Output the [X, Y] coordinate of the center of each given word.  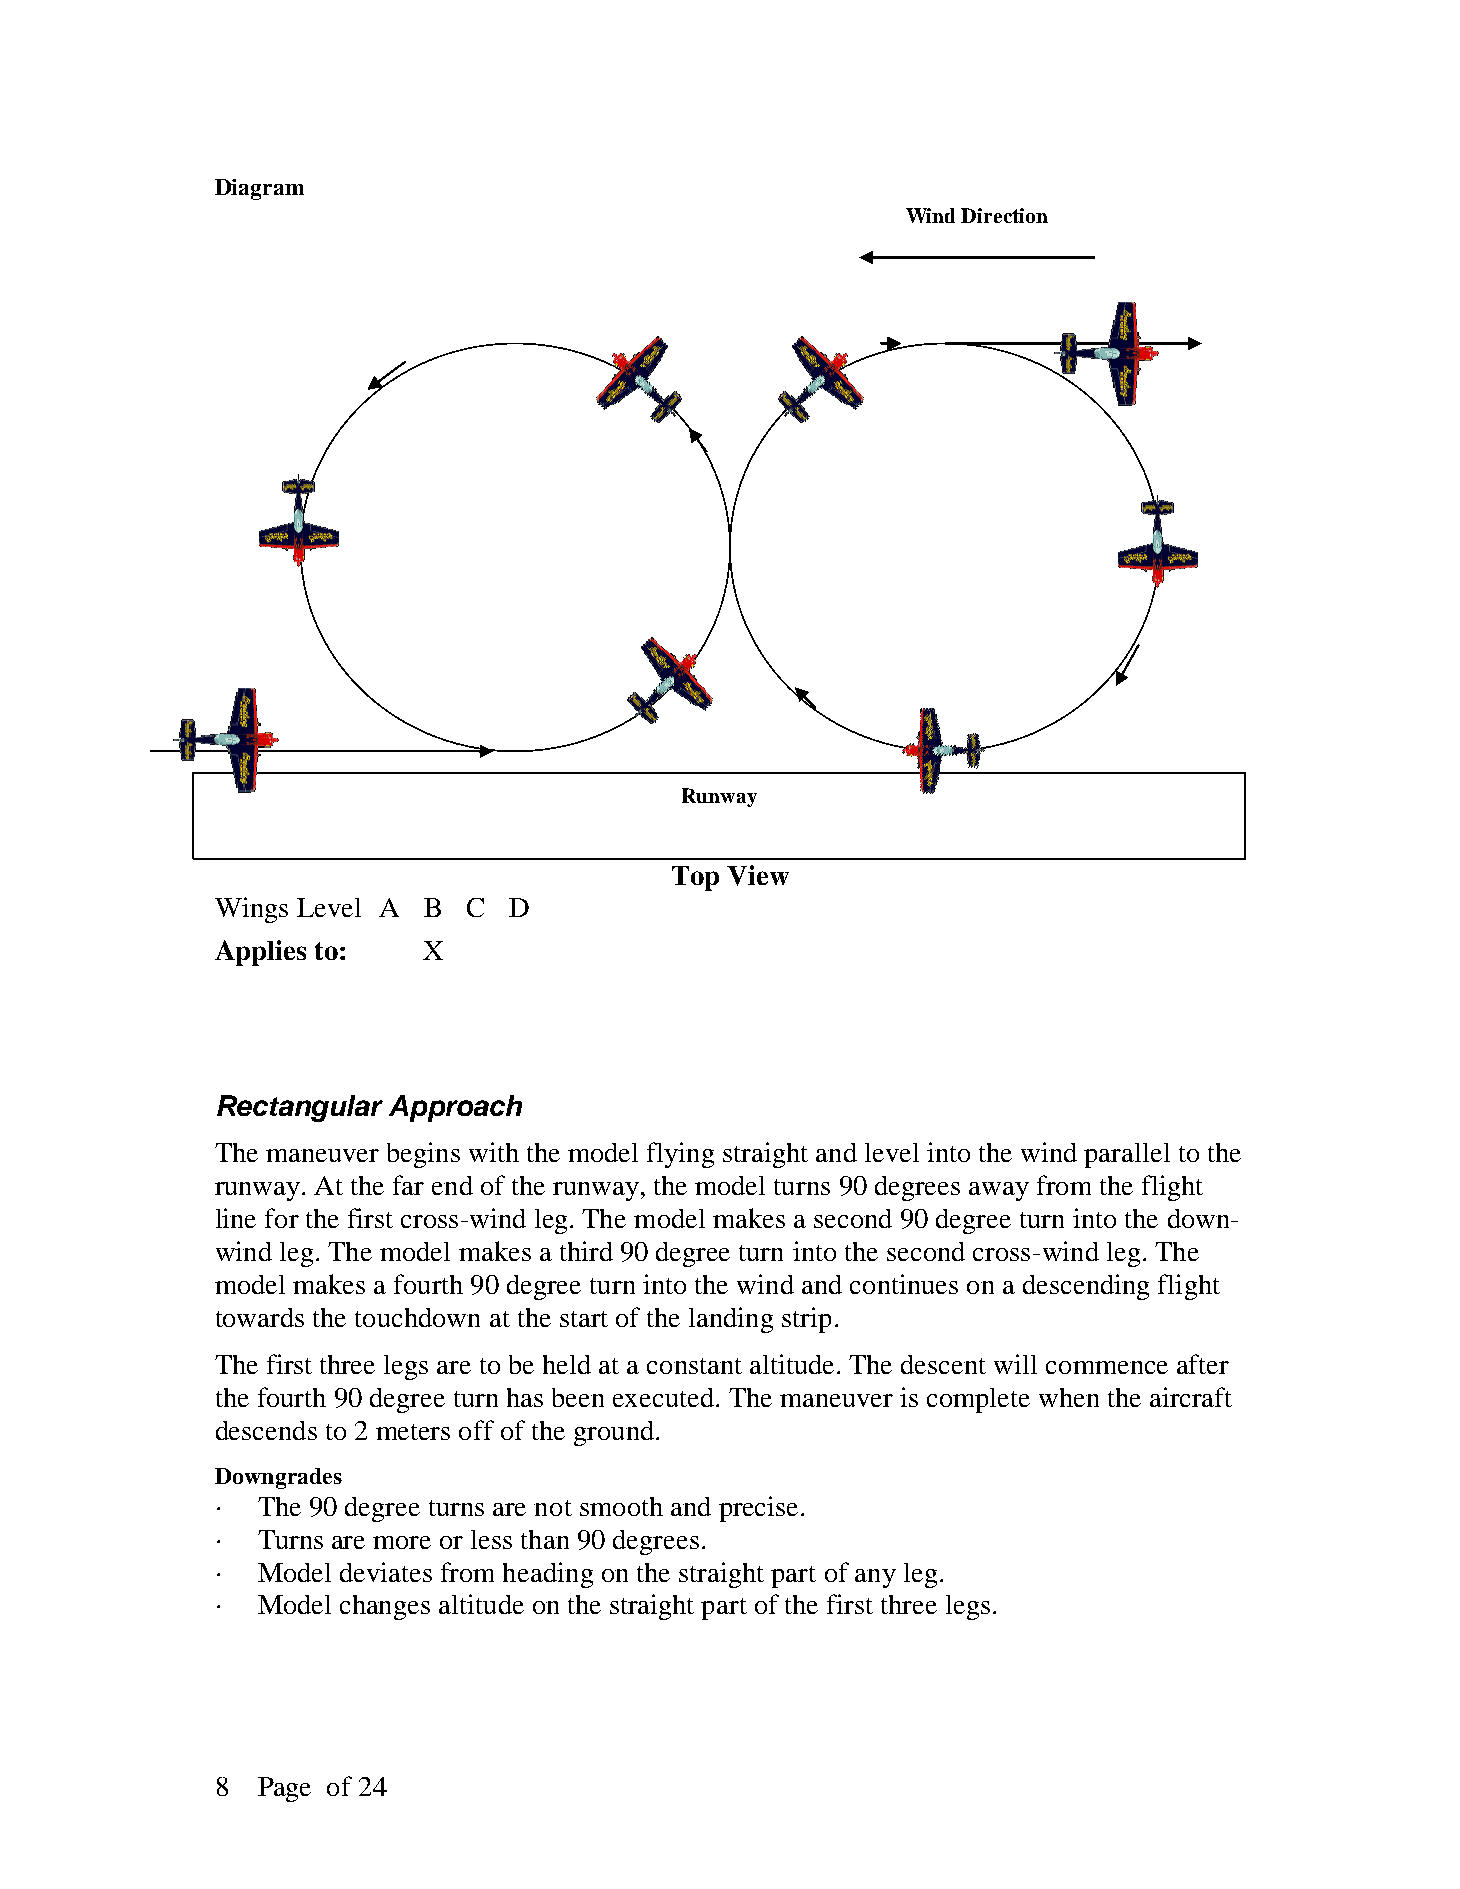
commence [1107, 1367]
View [758, 875]
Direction [1004, 215]
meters [413, 1432]
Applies [260, 953]
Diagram [259, 189]
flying [680, 1155]
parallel [1127, 1155]
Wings [251, 910]
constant [694, 1366]
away [999, 1191]
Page [284, 1789]
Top [695, 878]
